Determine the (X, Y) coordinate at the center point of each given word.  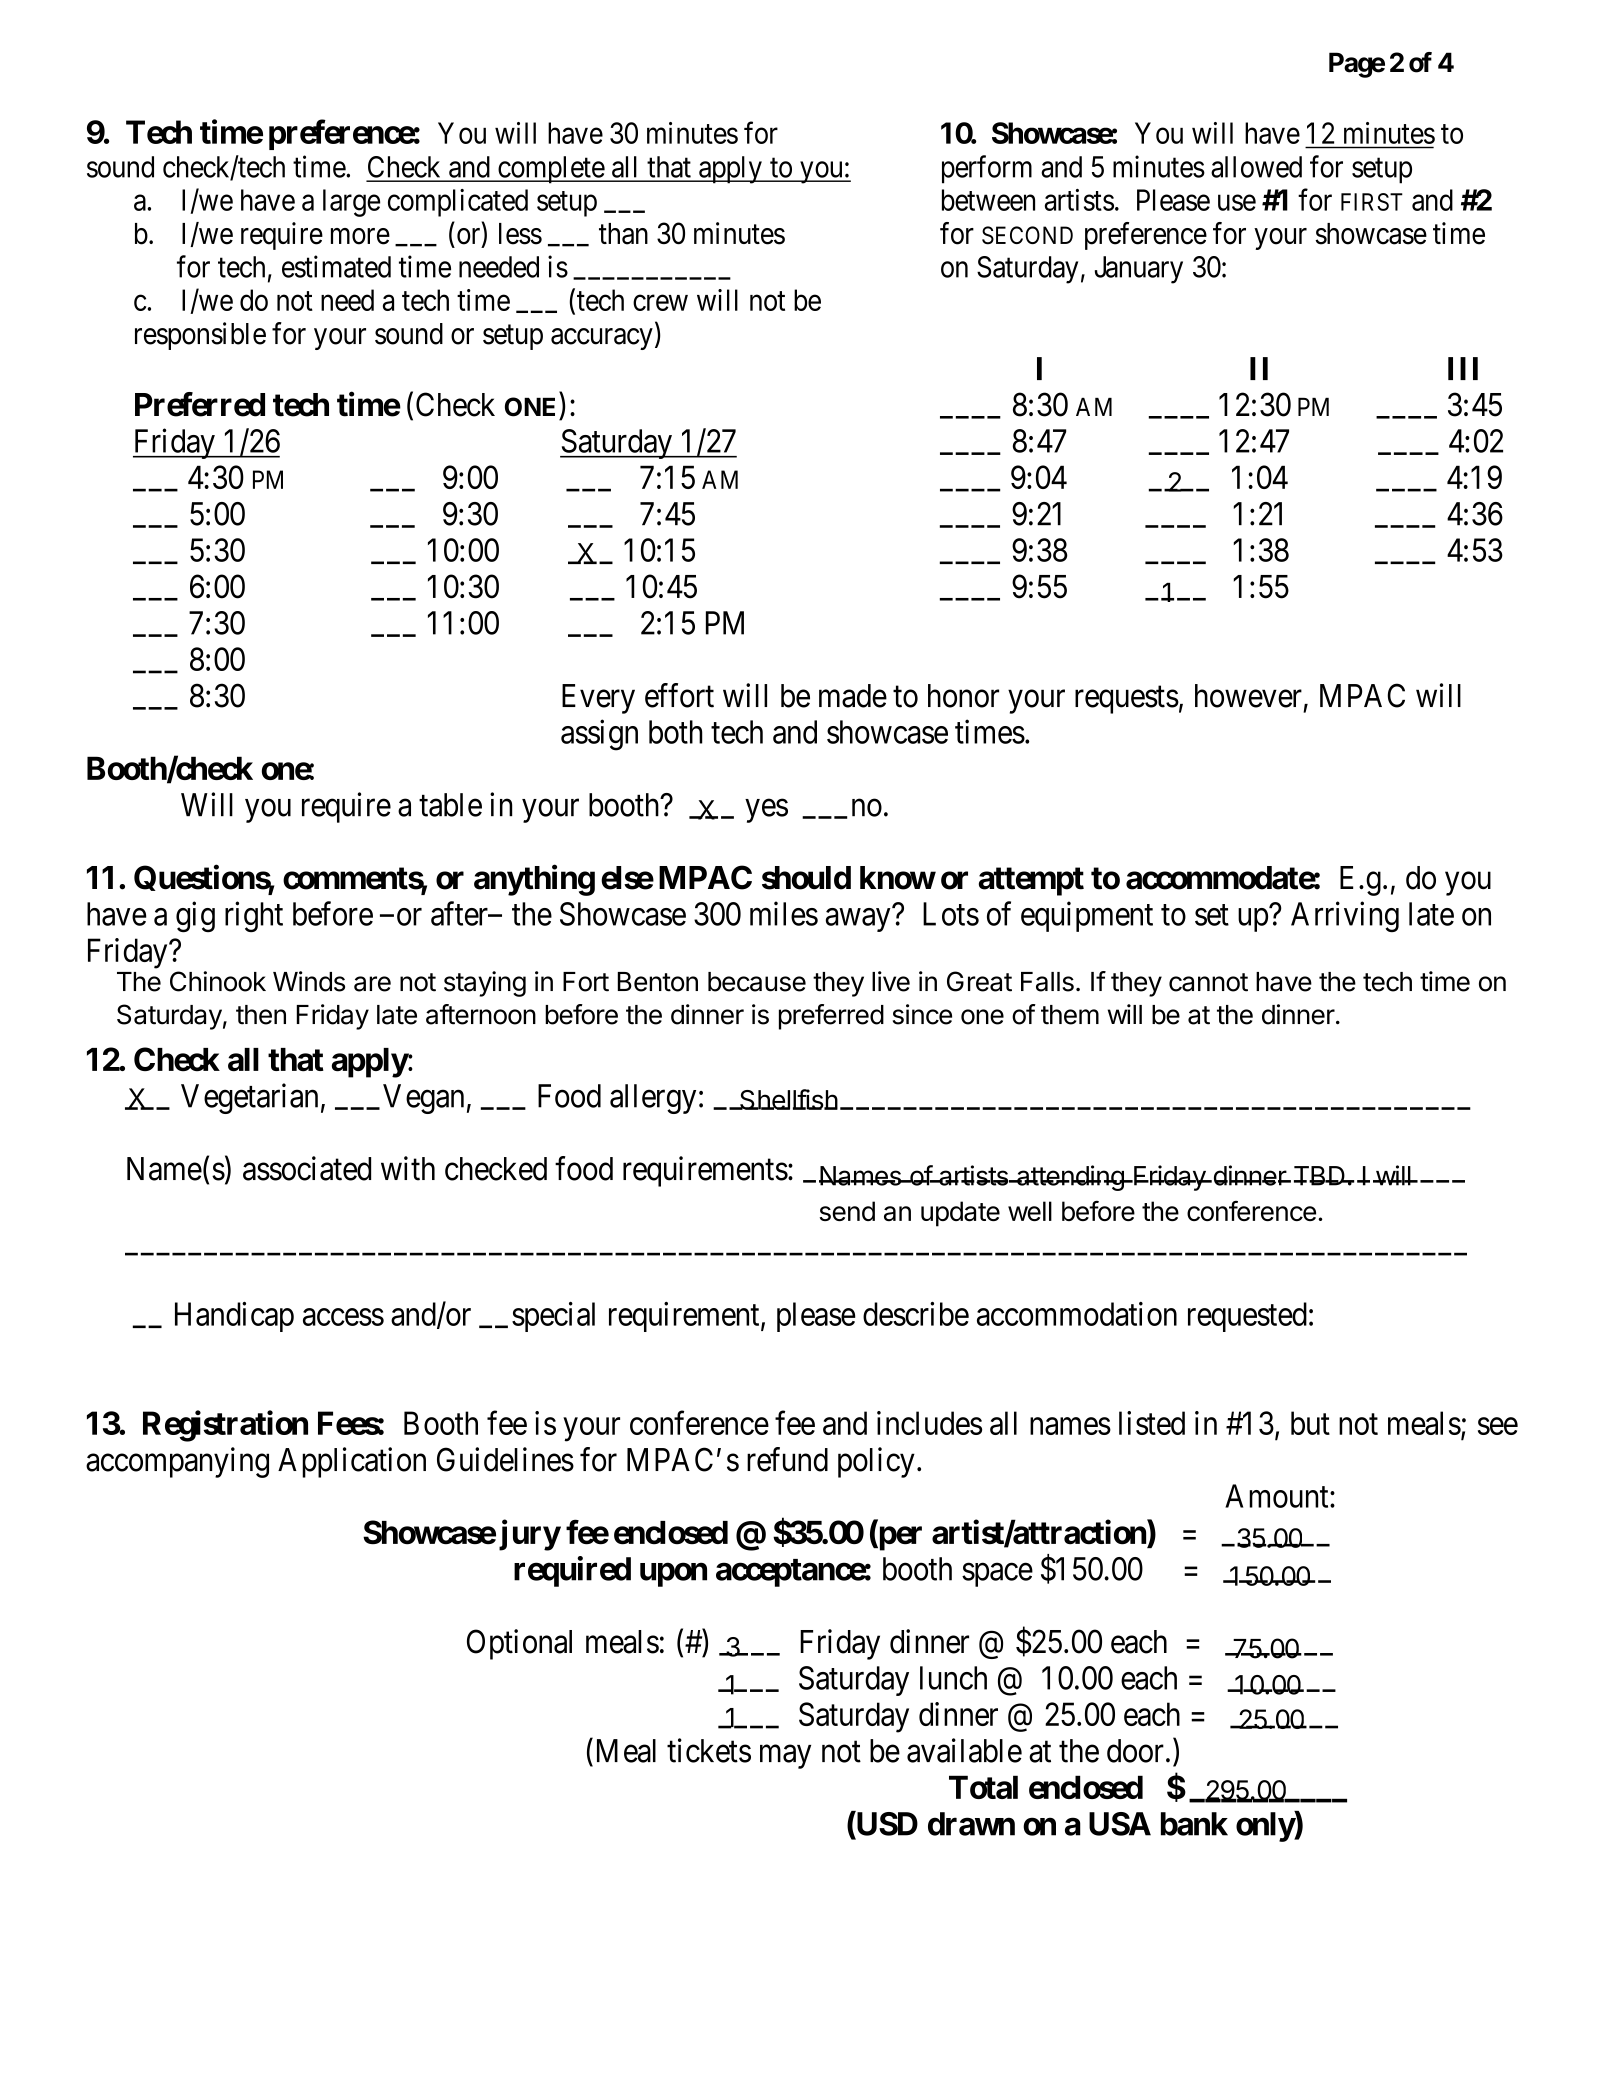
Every (598, 699)
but (1310, 1423)
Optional (519, 1644)
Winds (309, 981)
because (757, 982)
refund (787, 1459)
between (988, 200)
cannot (1208, 982)
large (351, 203)
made (853, 696)
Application (352, 1462)
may (785, 1757)
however (1248, 696)
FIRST (1372, 202)
